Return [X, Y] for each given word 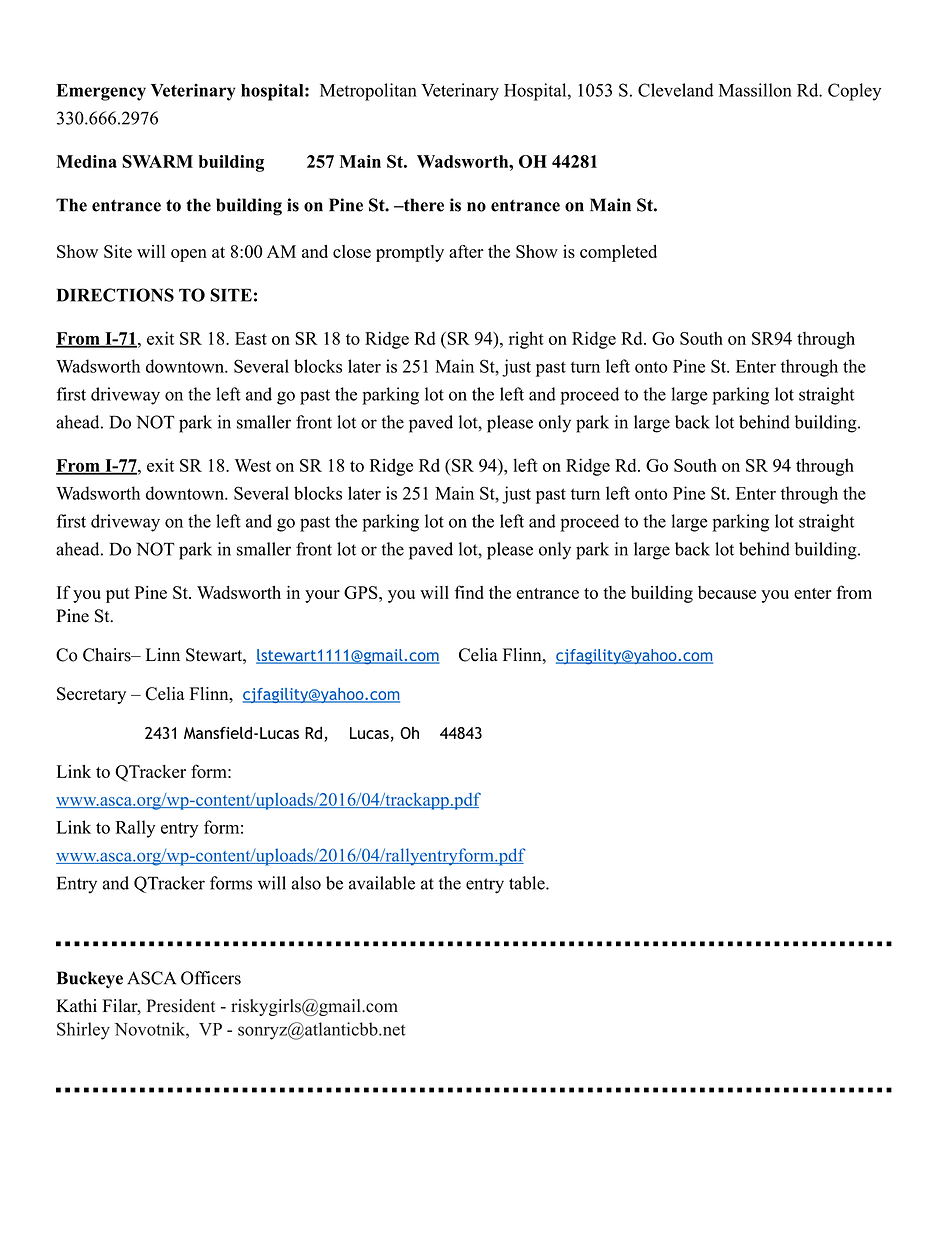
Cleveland [675, 90]
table [528, 883]
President [181, 1006]
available [382, 883]
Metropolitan [368, 92]
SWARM [157, 161]
